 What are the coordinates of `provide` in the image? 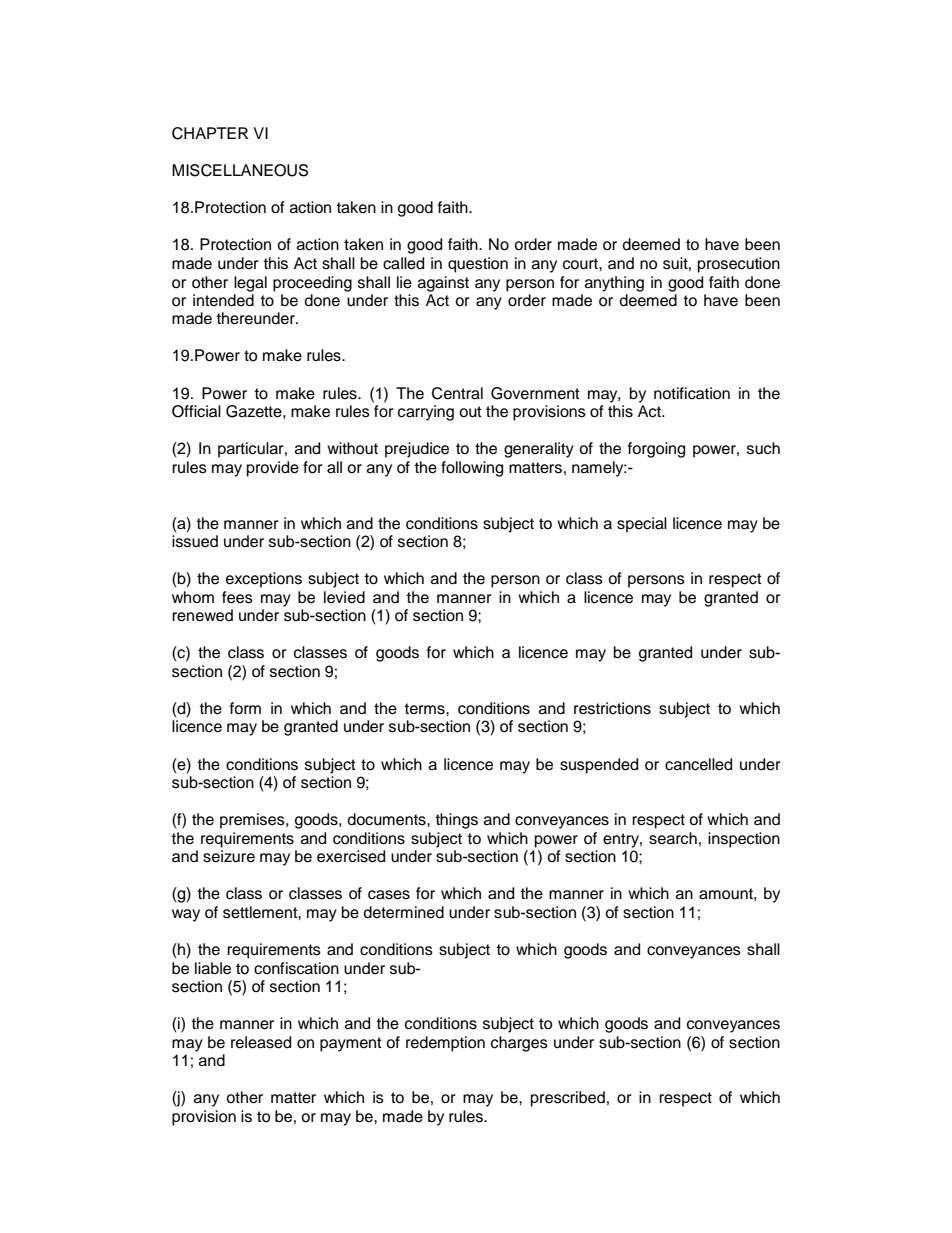 It's located at (273, 469).
